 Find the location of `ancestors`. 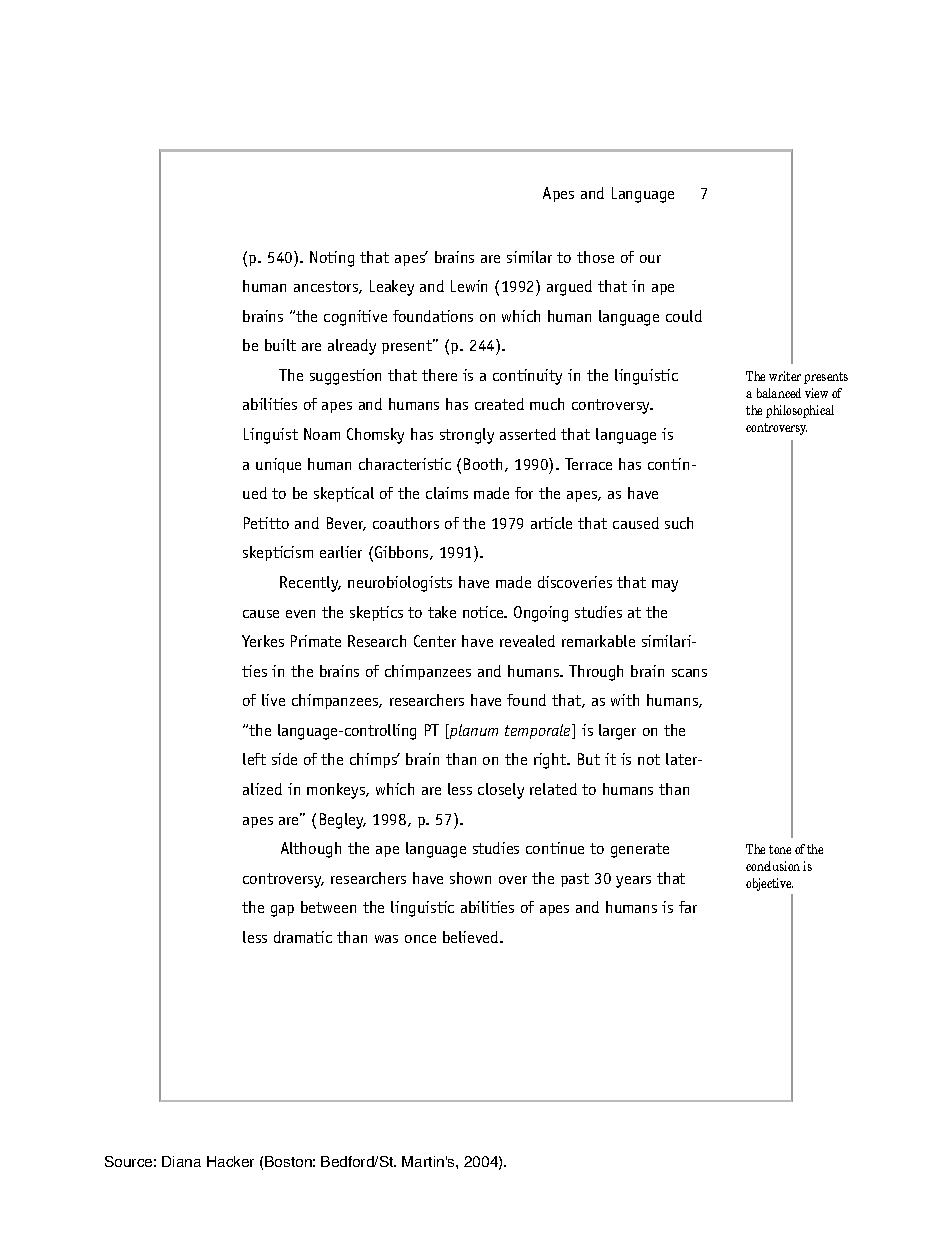

ancestors is located at coordinates (327, 287).
